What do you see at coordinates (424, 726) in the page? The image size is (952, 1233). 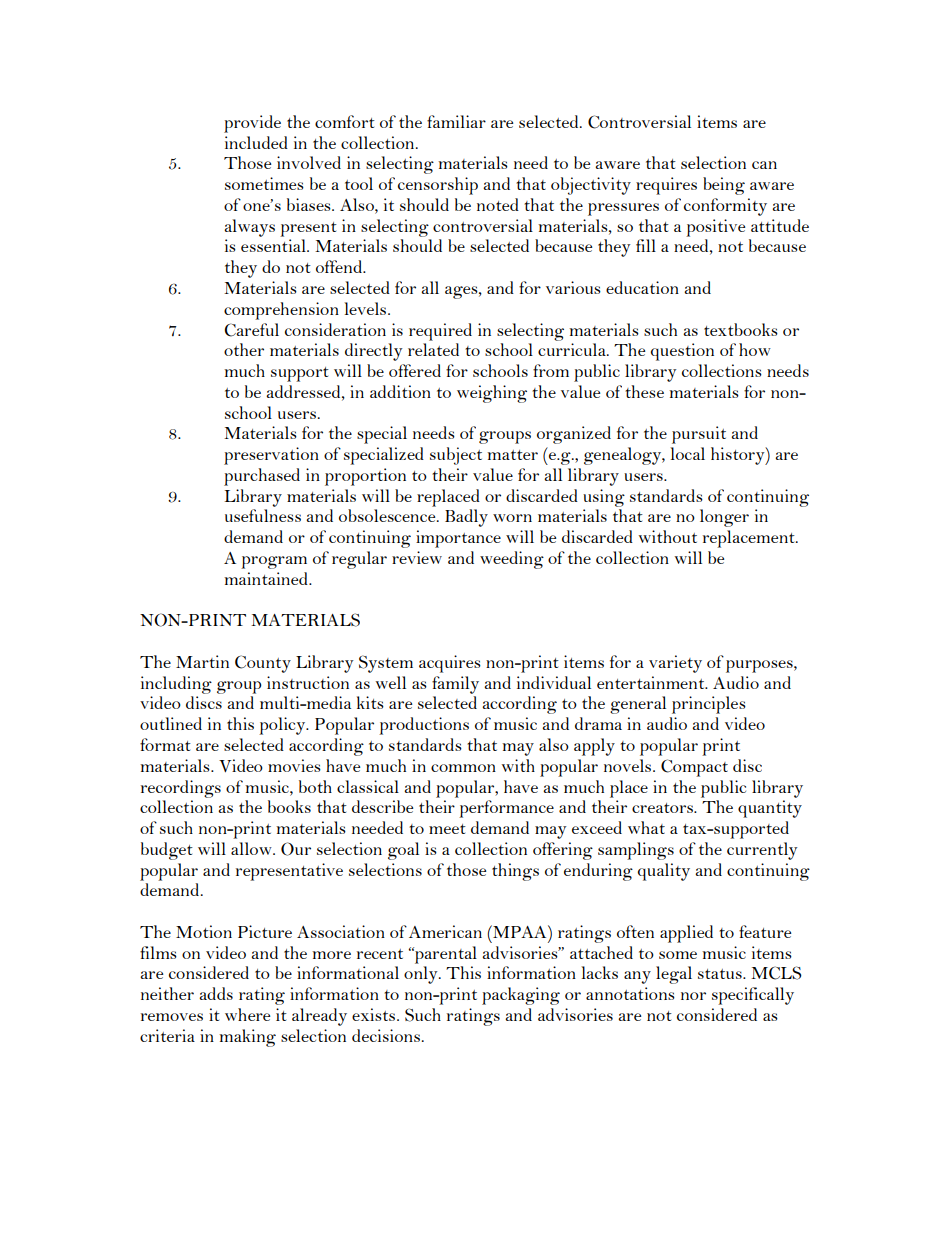 I see `productions` at bounding box center [424, 726].
